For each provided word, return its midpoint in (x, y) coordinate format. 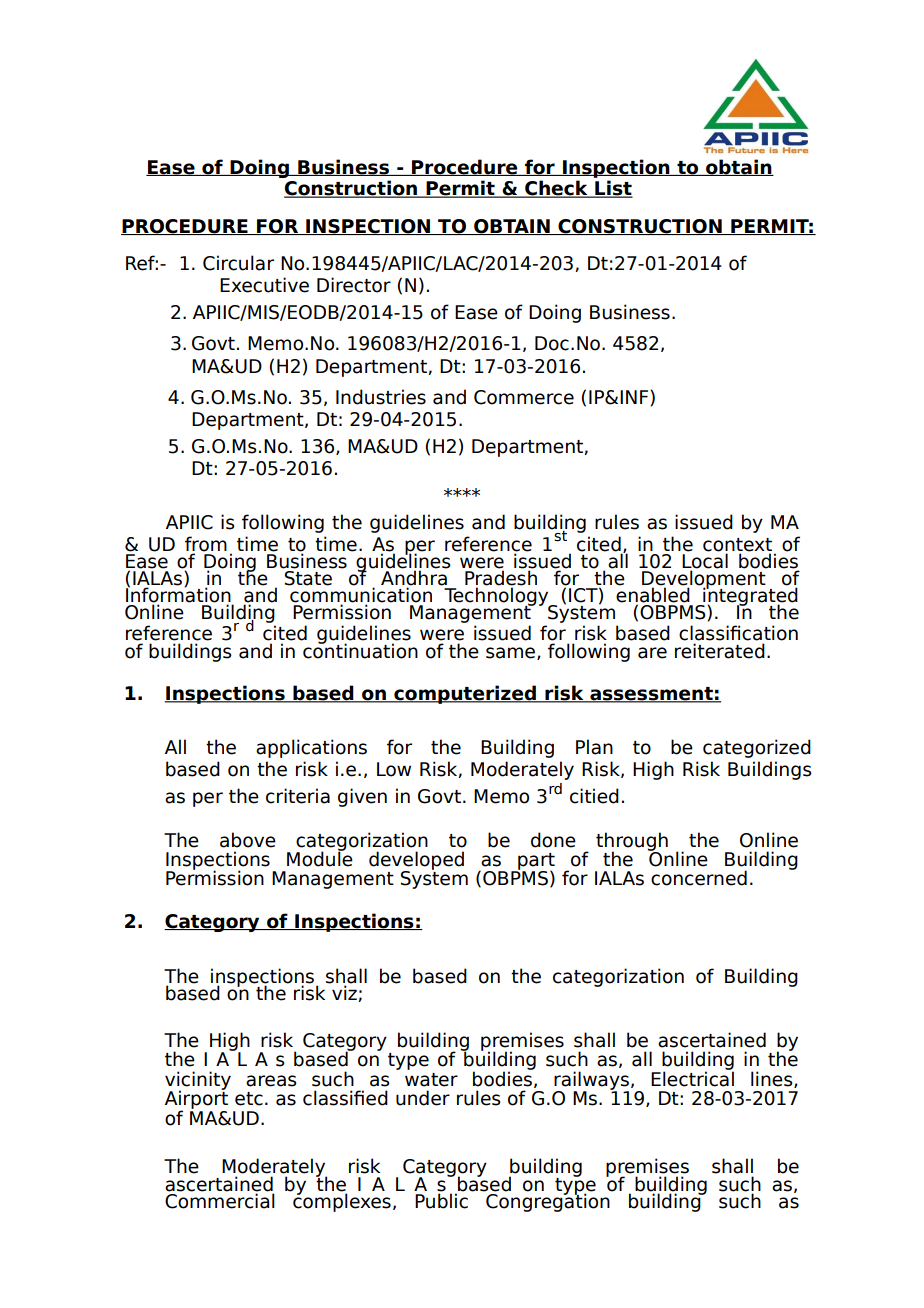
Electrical (692, 1078)
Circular (238, 263)
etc (249, 1099)
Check (556, 189)
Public (441, 1200)
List (613, 189)
